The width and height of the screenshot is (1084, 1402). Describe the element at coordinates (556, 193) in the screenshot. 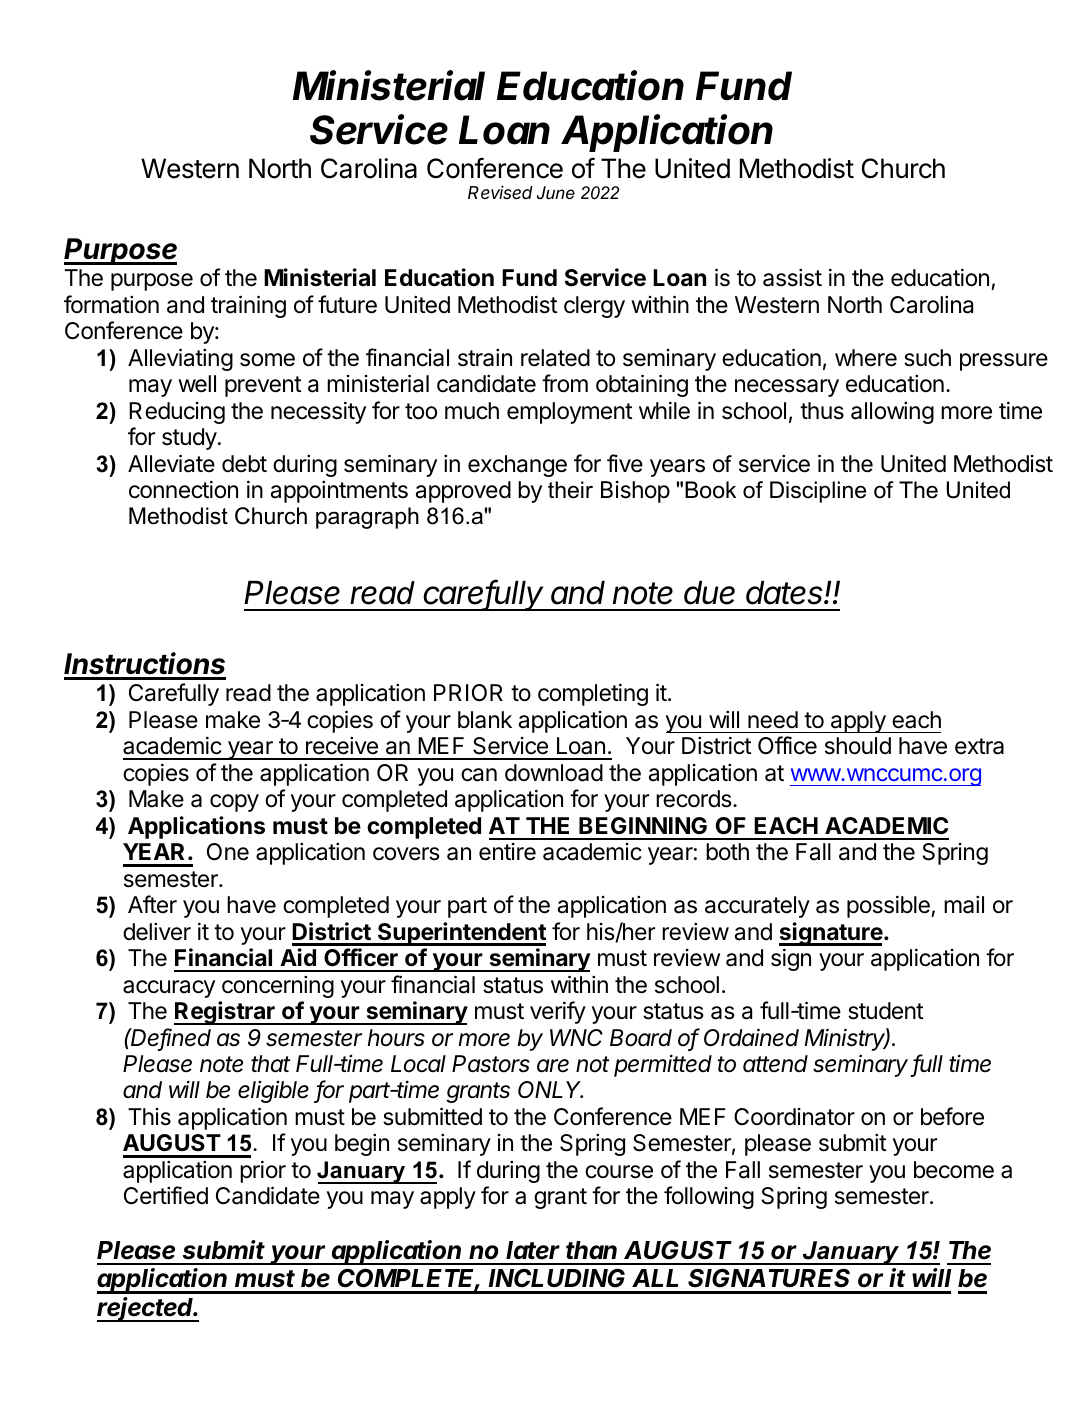

I see `June` at that location.
